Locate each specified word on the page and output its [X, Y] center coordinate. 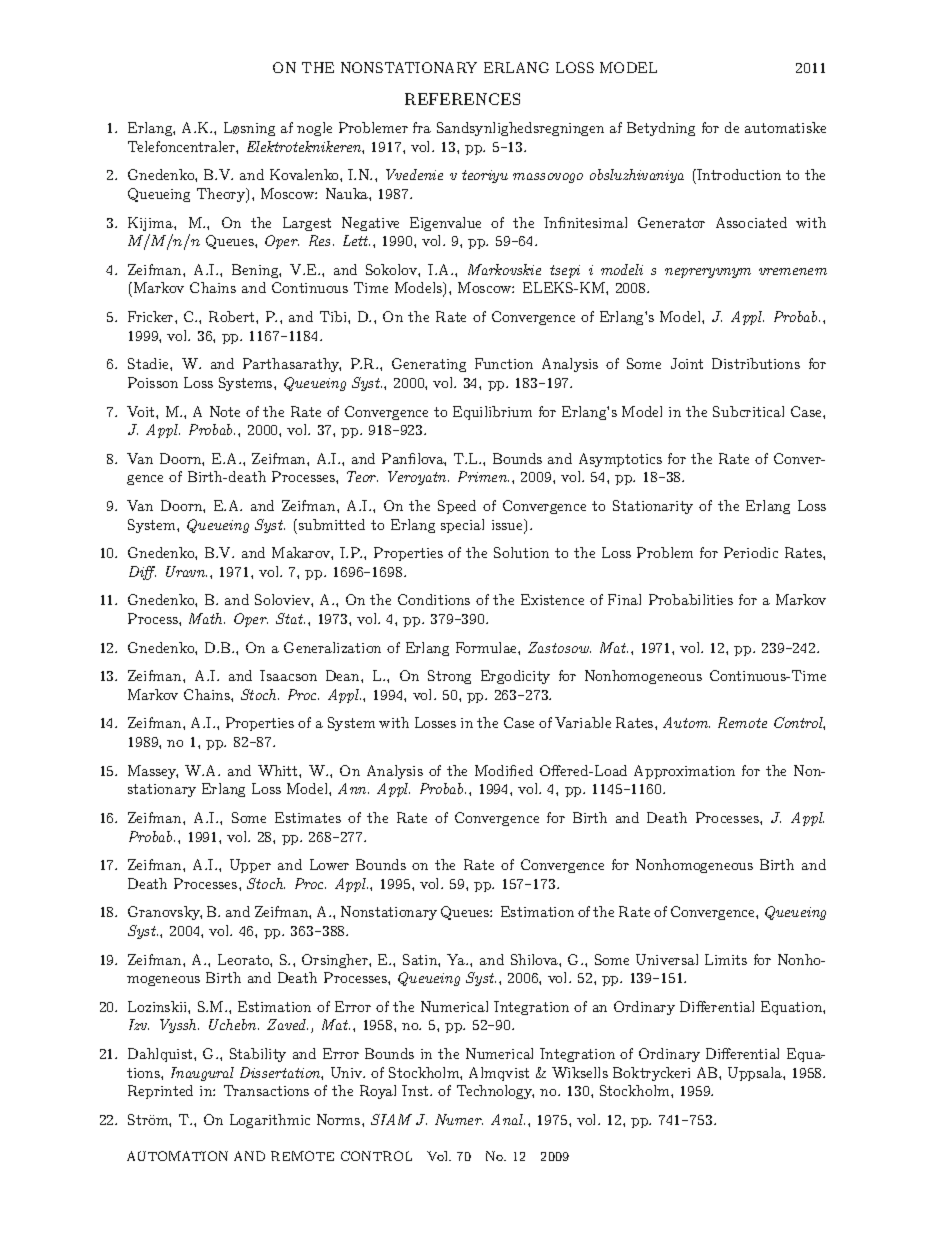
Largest [307, 224]
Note [225, 411]
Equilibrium [492, 413]
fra [422, 127]
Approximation [684, 772]
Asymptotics [620, 460]
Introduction [738, 174]
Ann [353, 788]
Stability [258, 1055]
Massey [153, 772]
